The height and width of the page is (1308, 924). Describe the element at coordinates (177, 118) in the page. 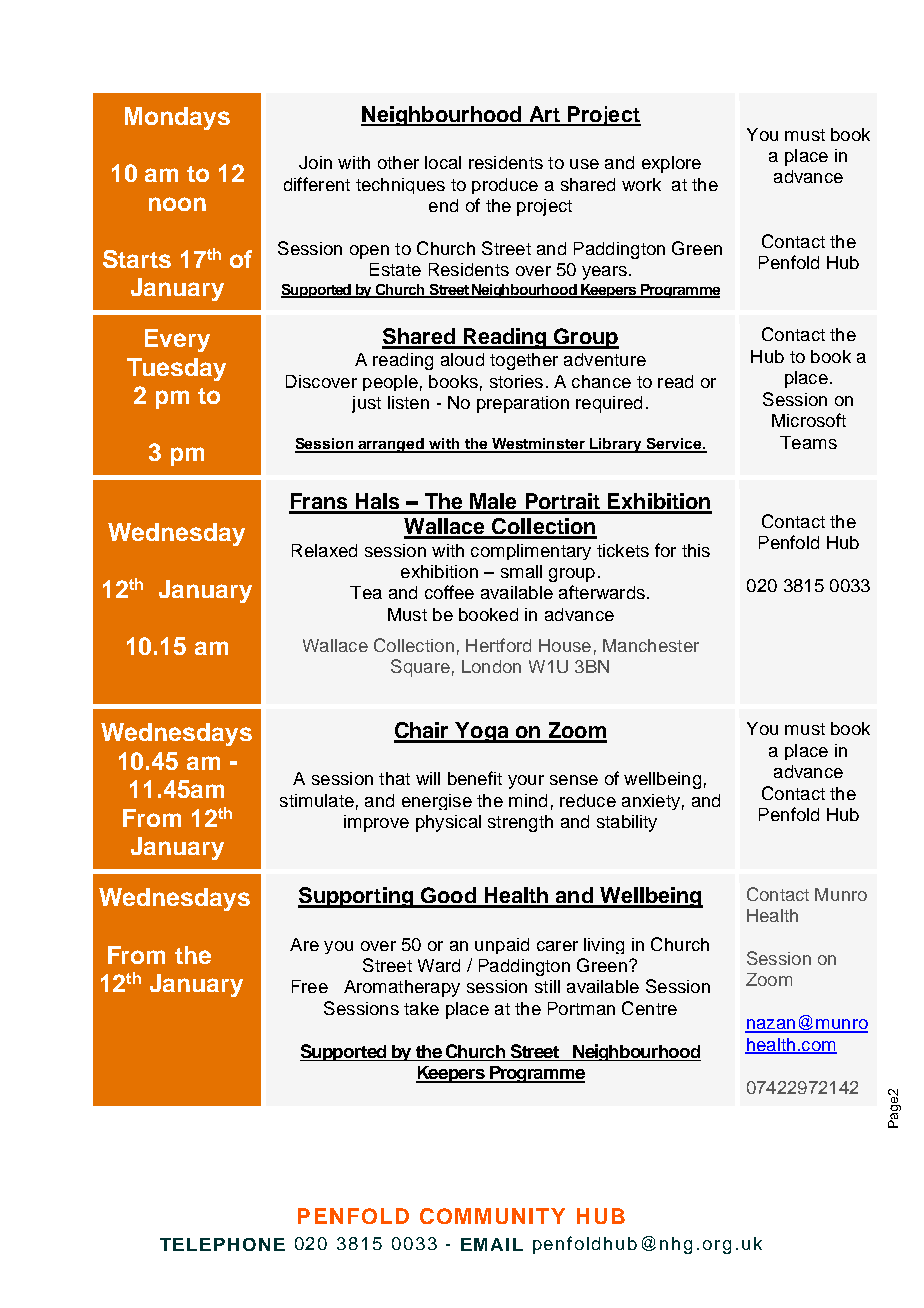

I see `Mondays` at that location.
